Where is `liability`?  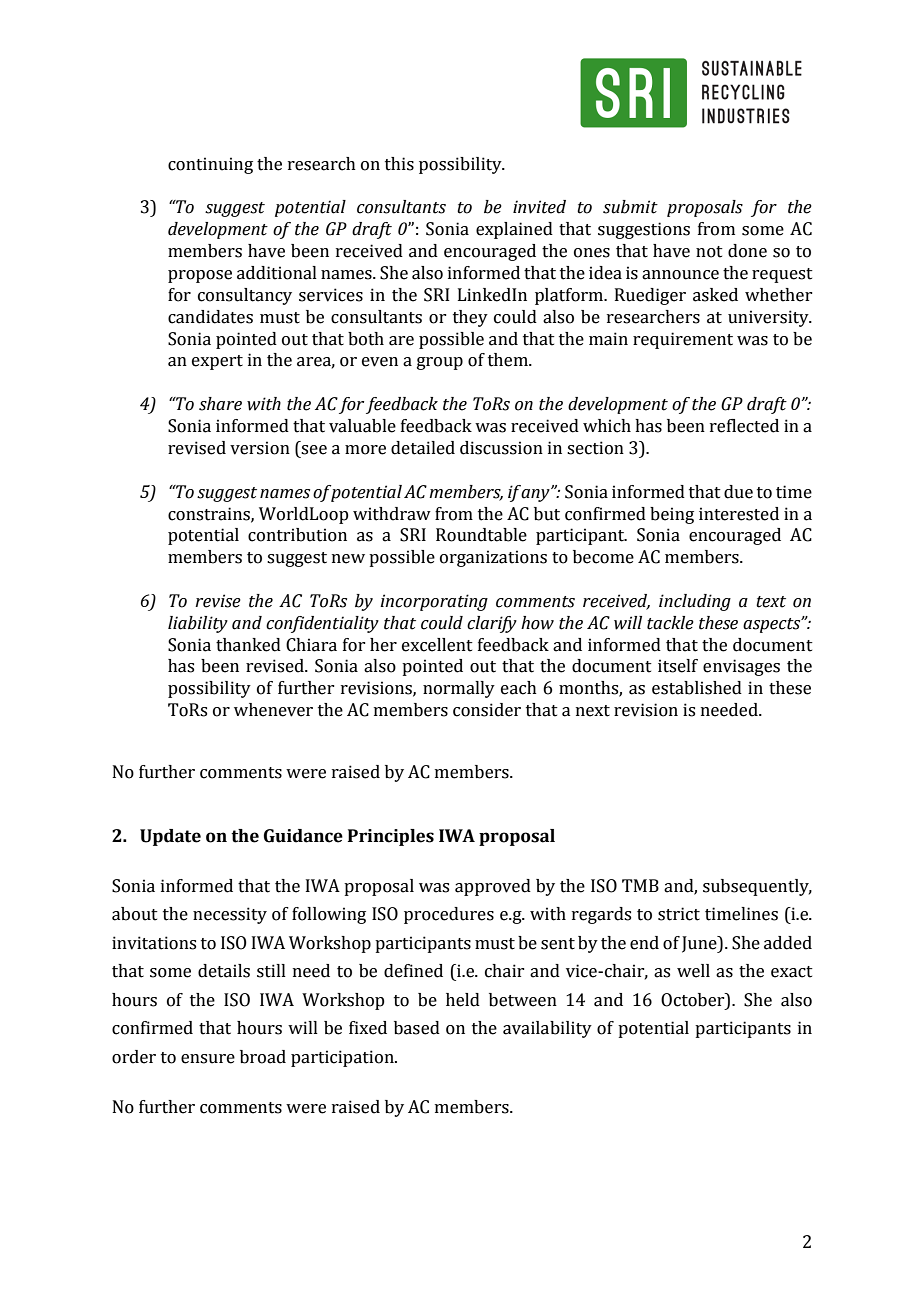
liability is located at coordinates (198, 624).
